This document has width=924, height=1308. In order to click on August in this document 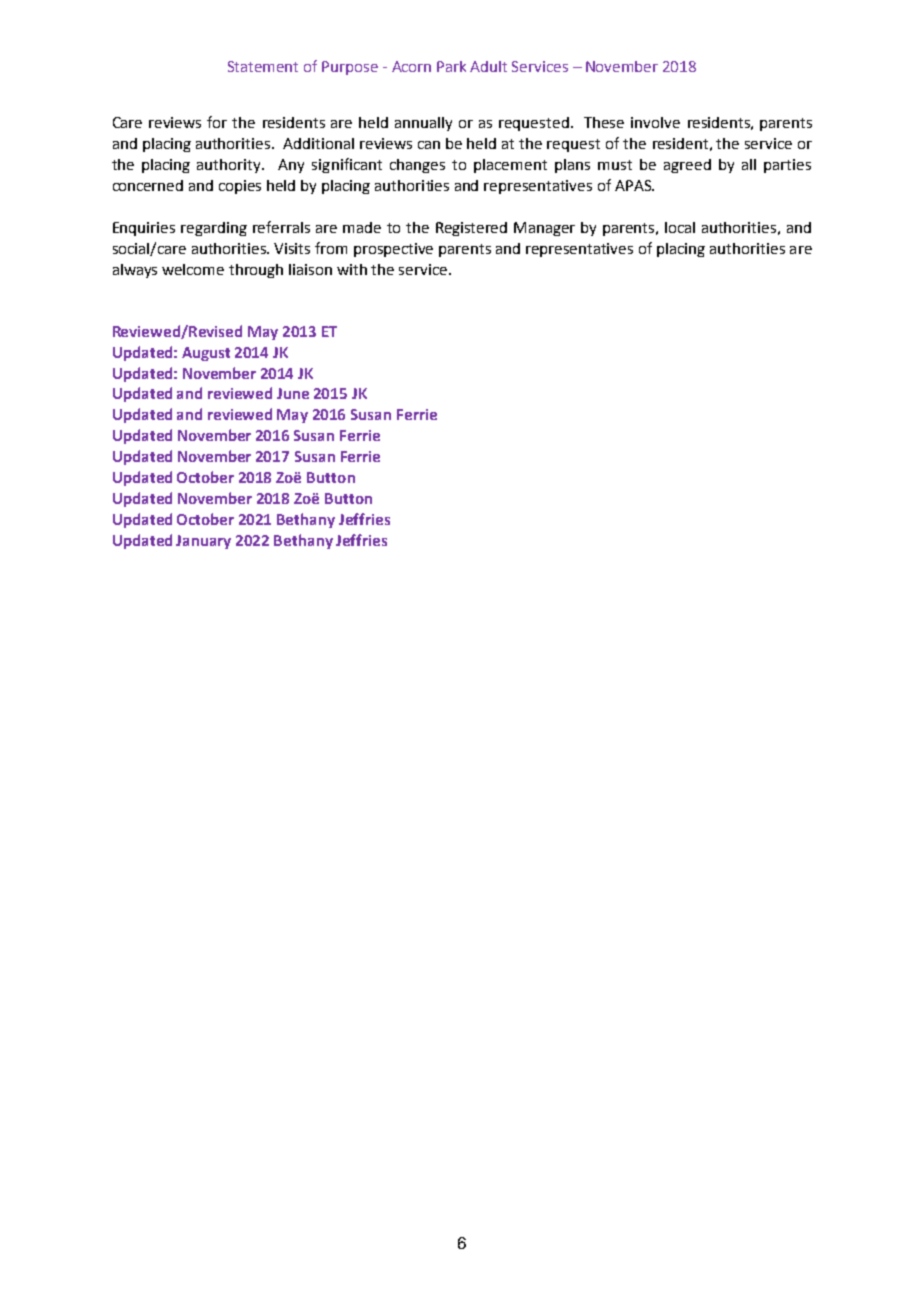, I will do `click(206, 354)`.
